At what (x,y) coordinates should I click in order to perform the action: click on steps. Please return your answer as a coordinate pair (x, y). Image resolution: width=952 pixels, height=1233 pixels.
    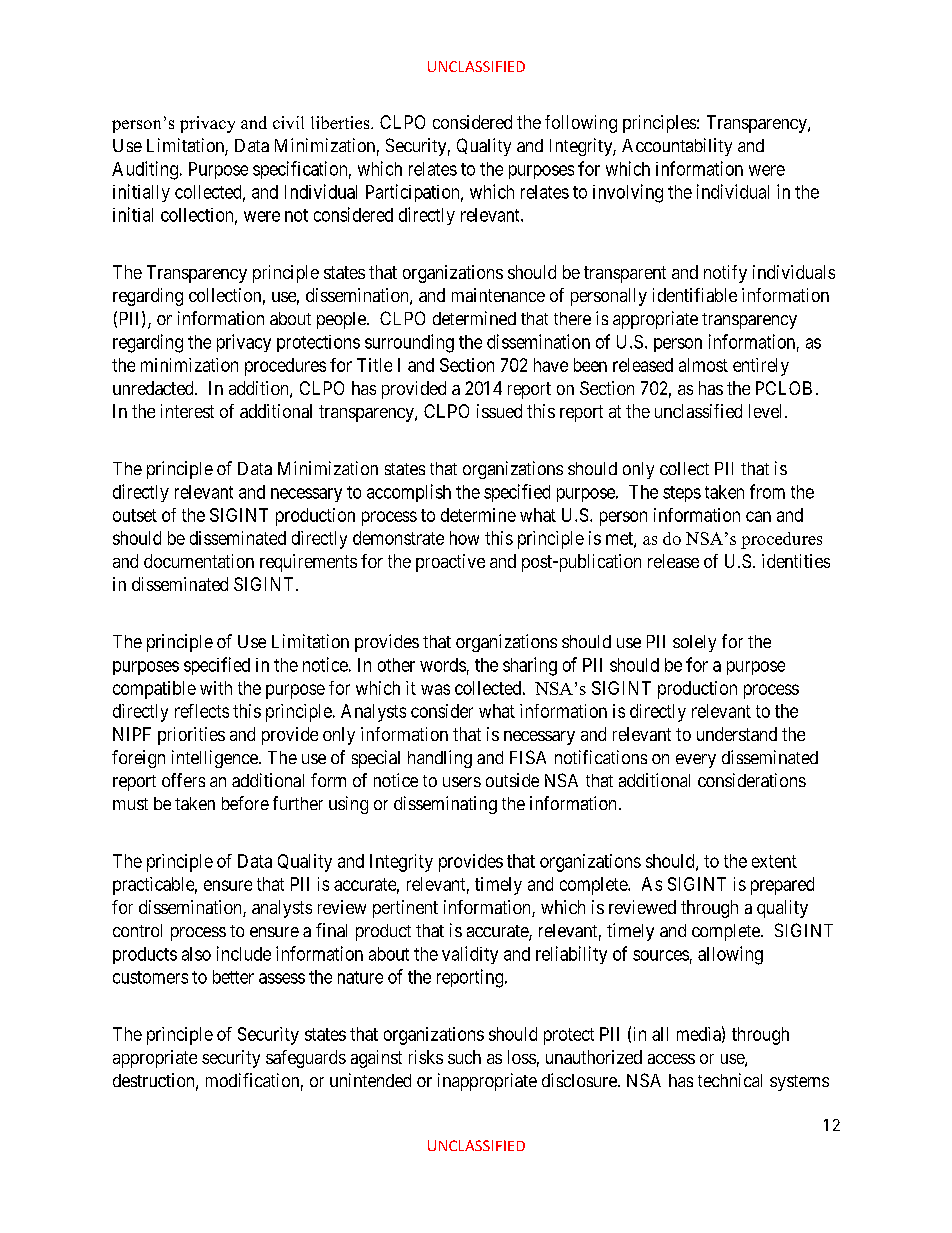
    Looking at the image, I should click on (682, 494).
